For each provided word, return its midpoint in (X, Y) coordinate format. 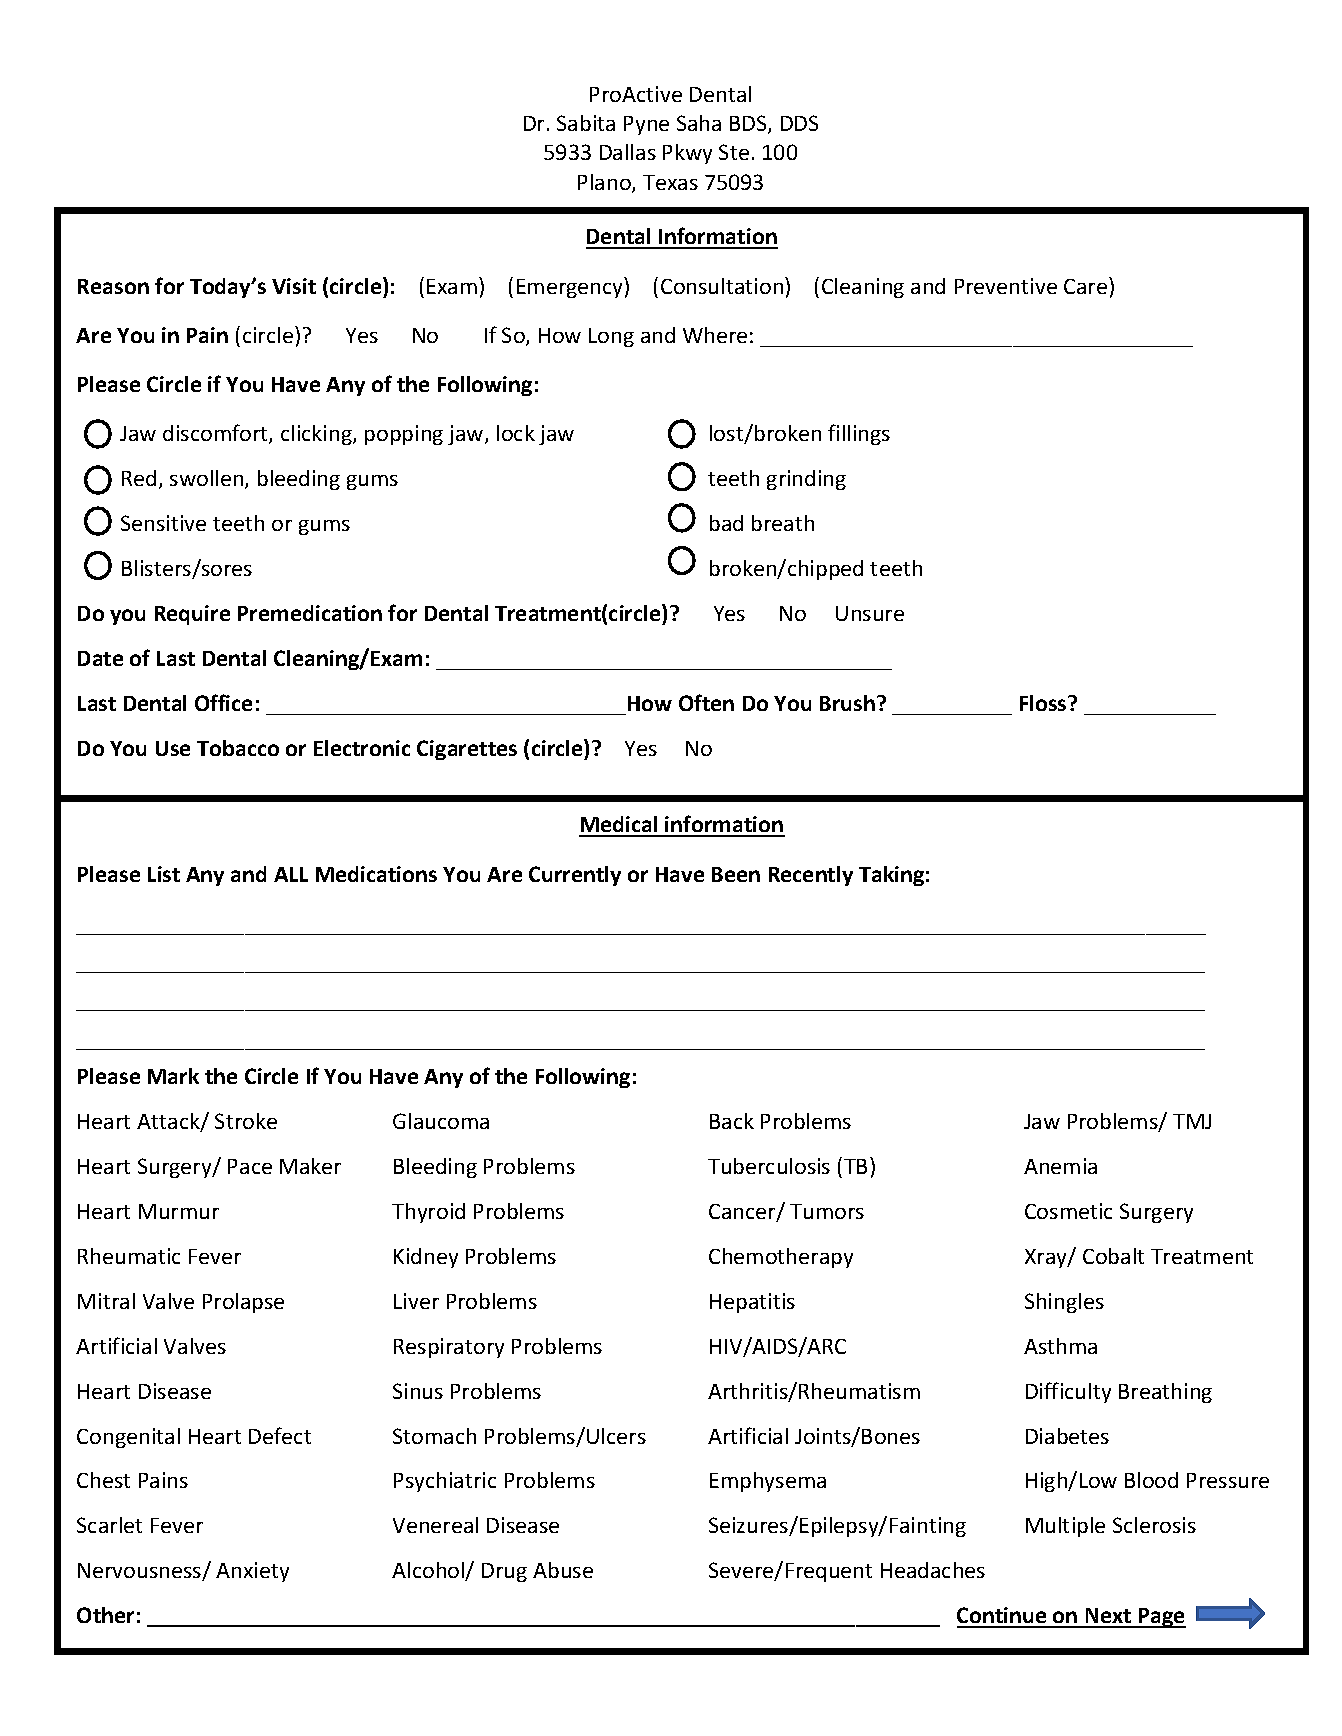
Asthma (1060, 1346)
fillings (859, 434)
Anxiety (252, 1572)
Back (732, 1121)
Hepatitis (752, 1303)
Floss (1044, 703)
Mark (173, 1076)
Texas (670, 182)
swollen (208, 479)
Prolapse (243, 1303)
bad (726, 523)
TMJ (1192, 1121)
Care (1087, 285)
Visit (294, 286)
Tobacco (238, 748)
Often (706, 702)
